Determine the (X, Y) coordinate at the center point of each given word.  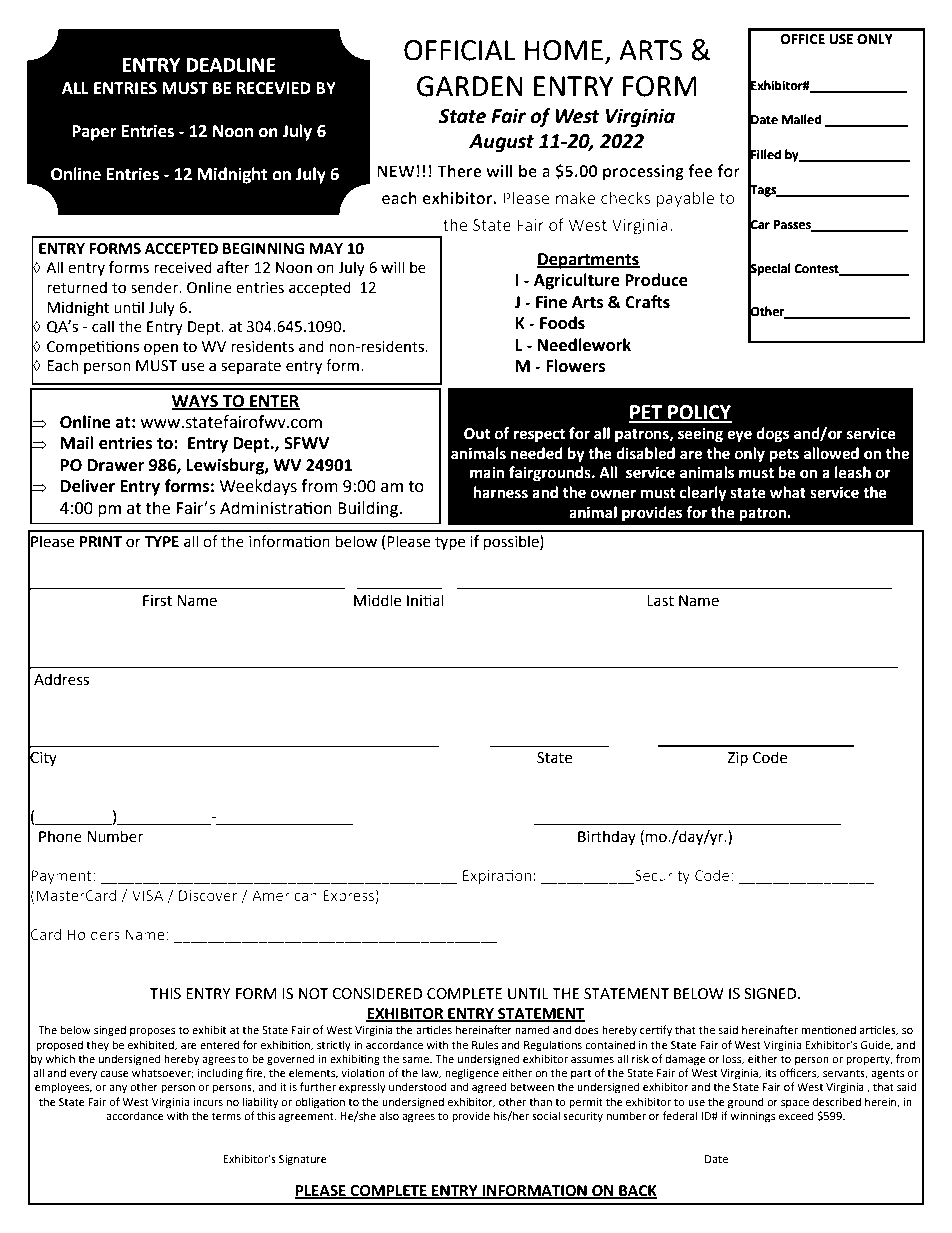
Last (660, 601)
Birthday (607, 837)
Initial (425, 600)
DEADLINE (231, 65)
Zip (737, 759)
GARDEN (470, 86)
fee (700, 171)
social (546, 1115)
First (157, 601)
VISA (148, 895)
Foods (562, 323)
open (161, 349)
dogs (772, 435)
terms (226, 1116)
